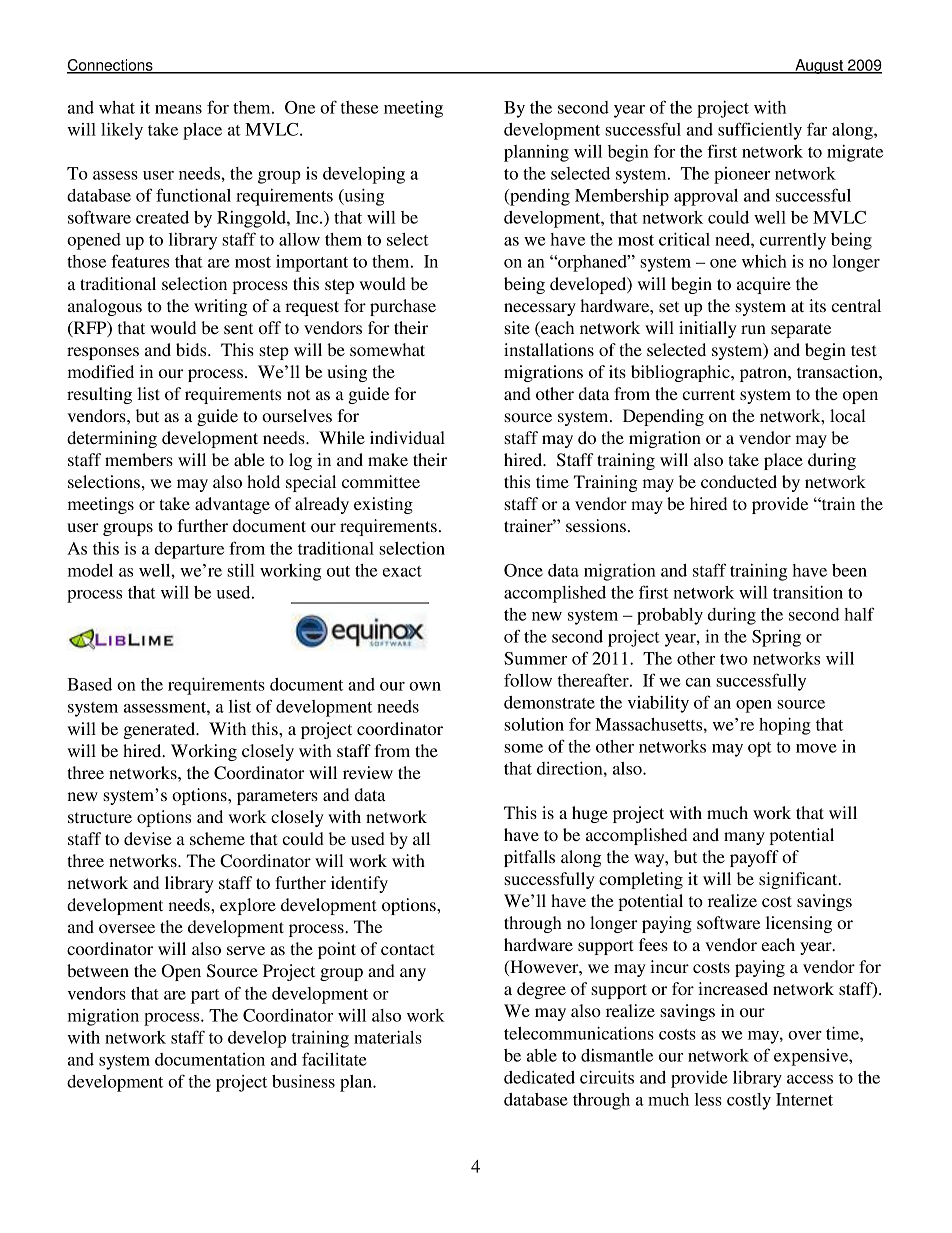 The width and height of the page is (952, 1233). What do you see at coordinates (303, 1081) in the page?
I see `business` at bounding box center [303, 1081].
